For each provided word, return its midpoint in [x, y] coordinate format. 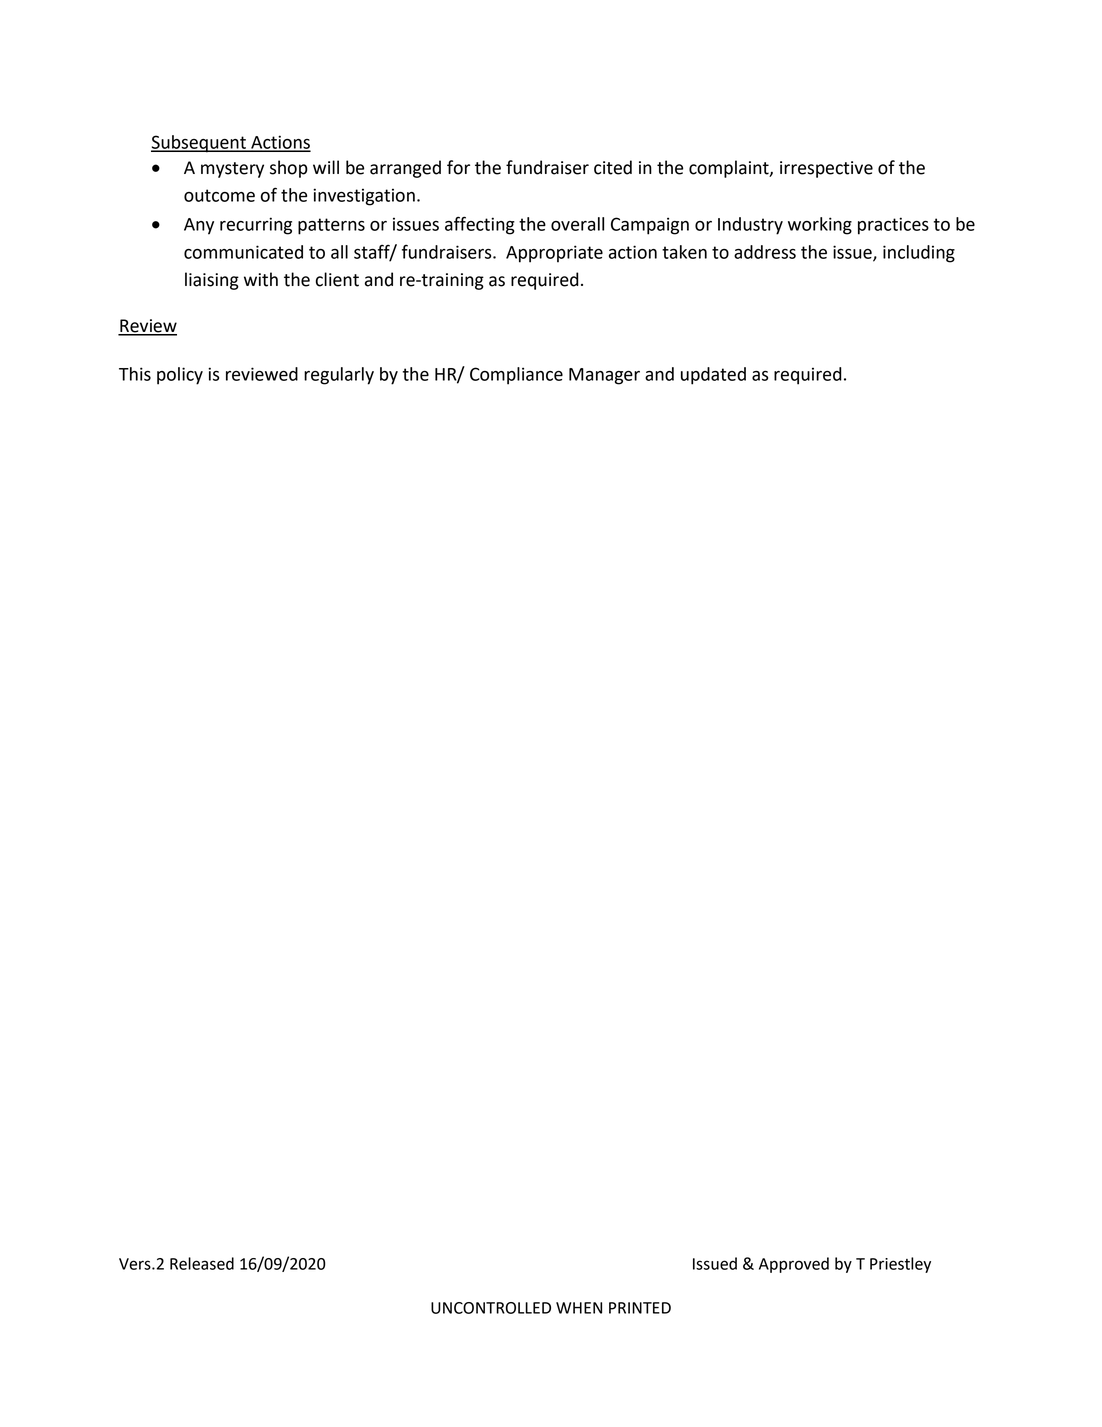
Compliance [516, 376]
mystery [232, 170]
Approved [794, 1265]
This [135, 374]
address [765, 252]
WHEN [579, 1308]
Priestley [900, 1265]
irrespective [826, 169]
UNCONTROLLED [491, 1308]
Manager [604, 376]
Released [202, 1263]
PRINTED [640, 1308]
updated [713, 376]
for [458, 167]
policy [180, 376]
